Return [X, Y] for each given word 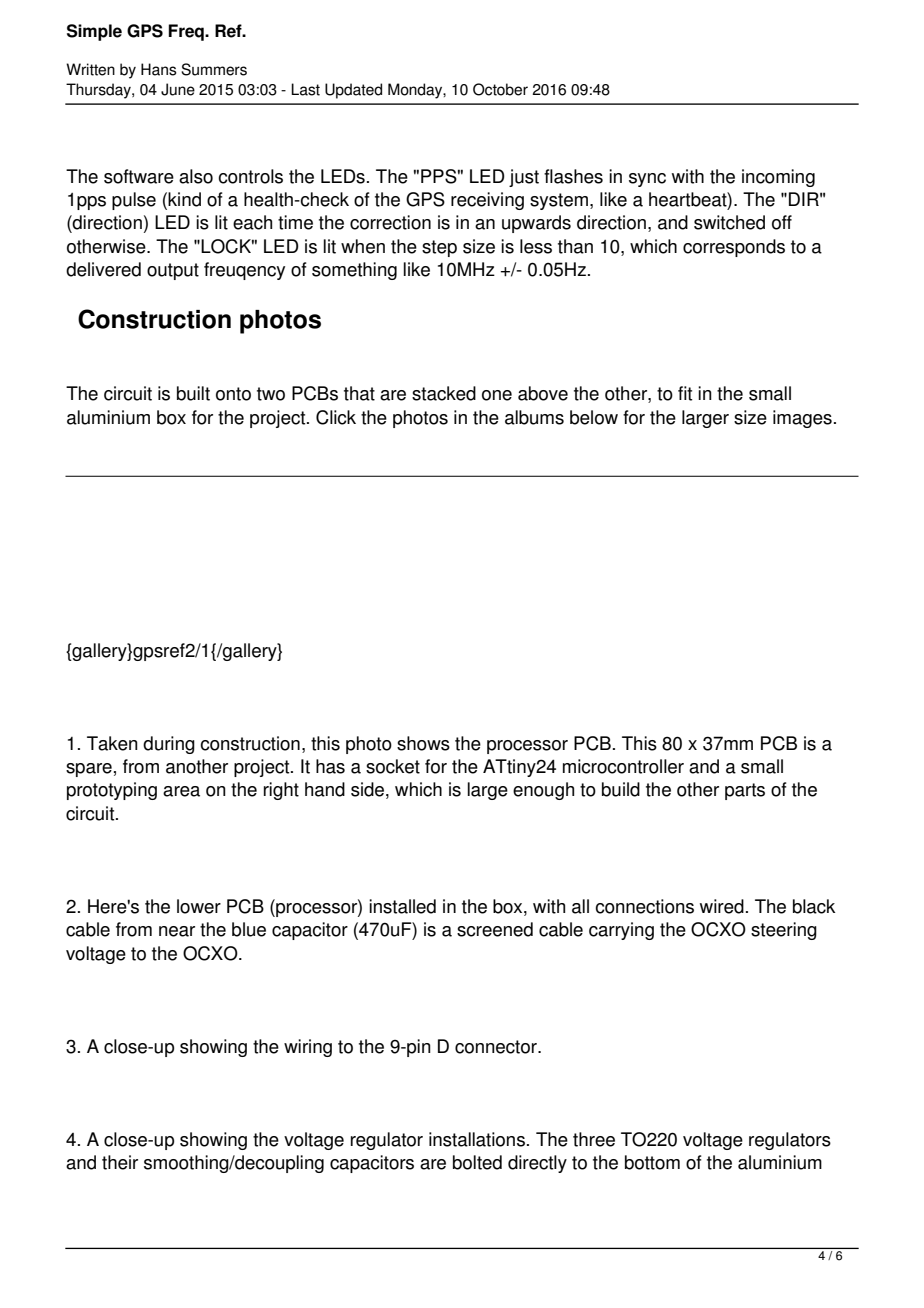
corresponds [734, 248]
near [177, 931]
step [439, 248]
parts [745, 791]
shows [423, 743]
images [802, 419]
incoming [778, 178]
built [193, 393]
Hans [159, 69]
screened [495, 929]
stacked [444, 393]
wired [722, 906]
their [120, 1162]
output [173, 271]
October [500, 89]
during [169, 745]
